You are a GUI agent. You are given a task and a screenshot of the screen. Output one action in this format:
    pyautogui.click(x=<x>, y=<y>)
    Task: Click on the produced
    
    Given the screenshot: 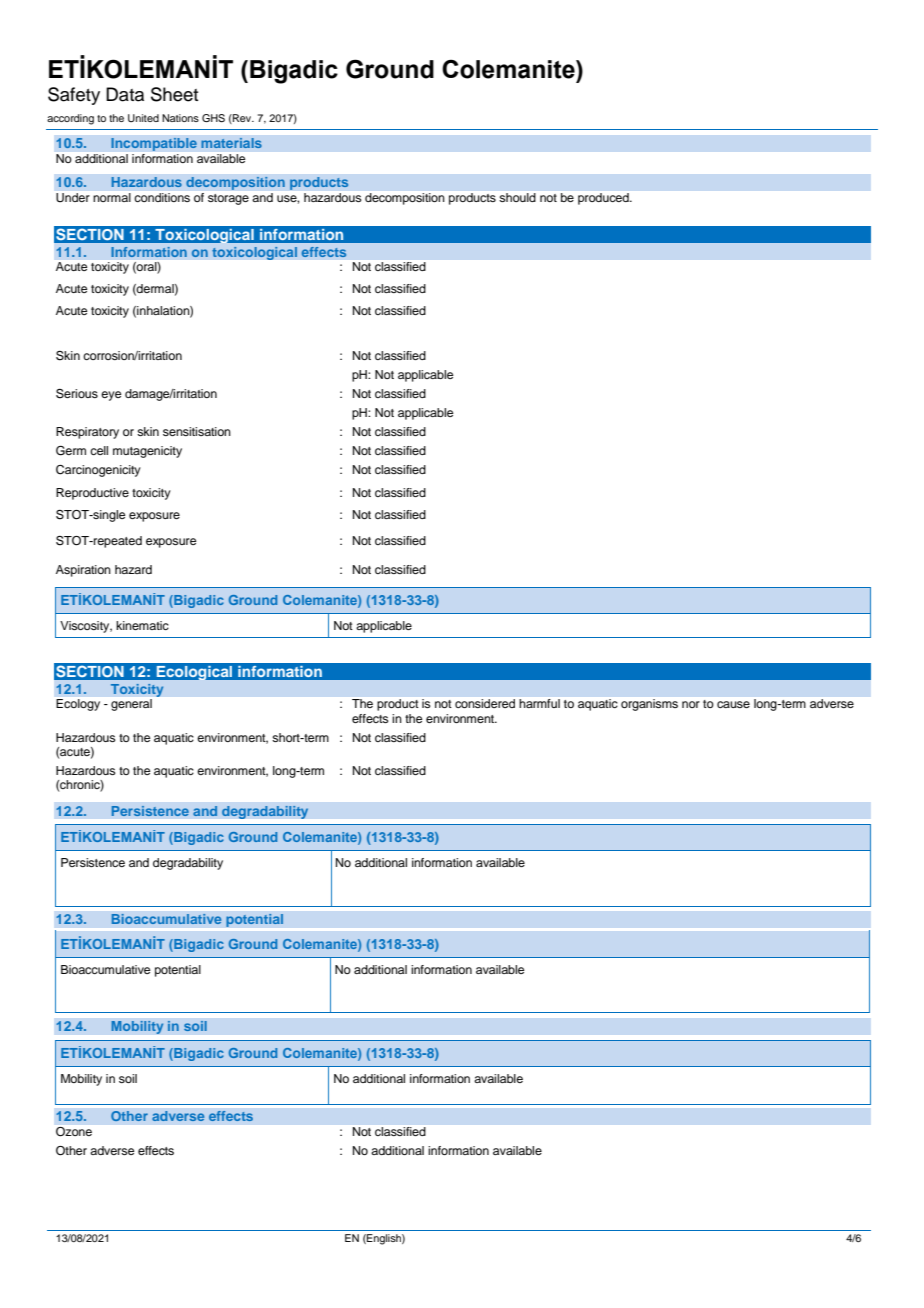 What is the action you would take?
    pyautogui.click(x=604, y=199)
